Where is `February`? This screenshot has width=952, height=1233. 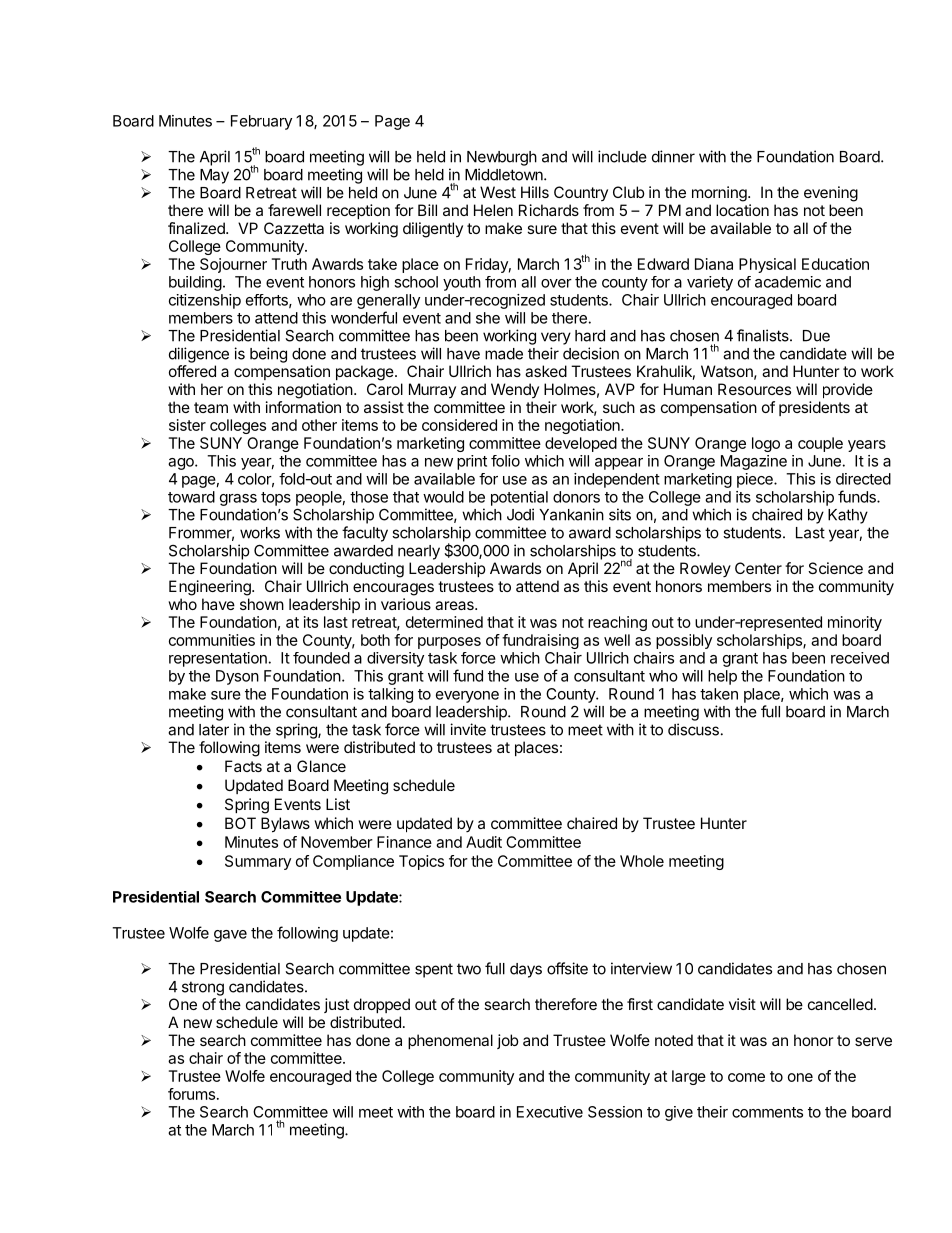 February is located at coordinates (261, 122).
